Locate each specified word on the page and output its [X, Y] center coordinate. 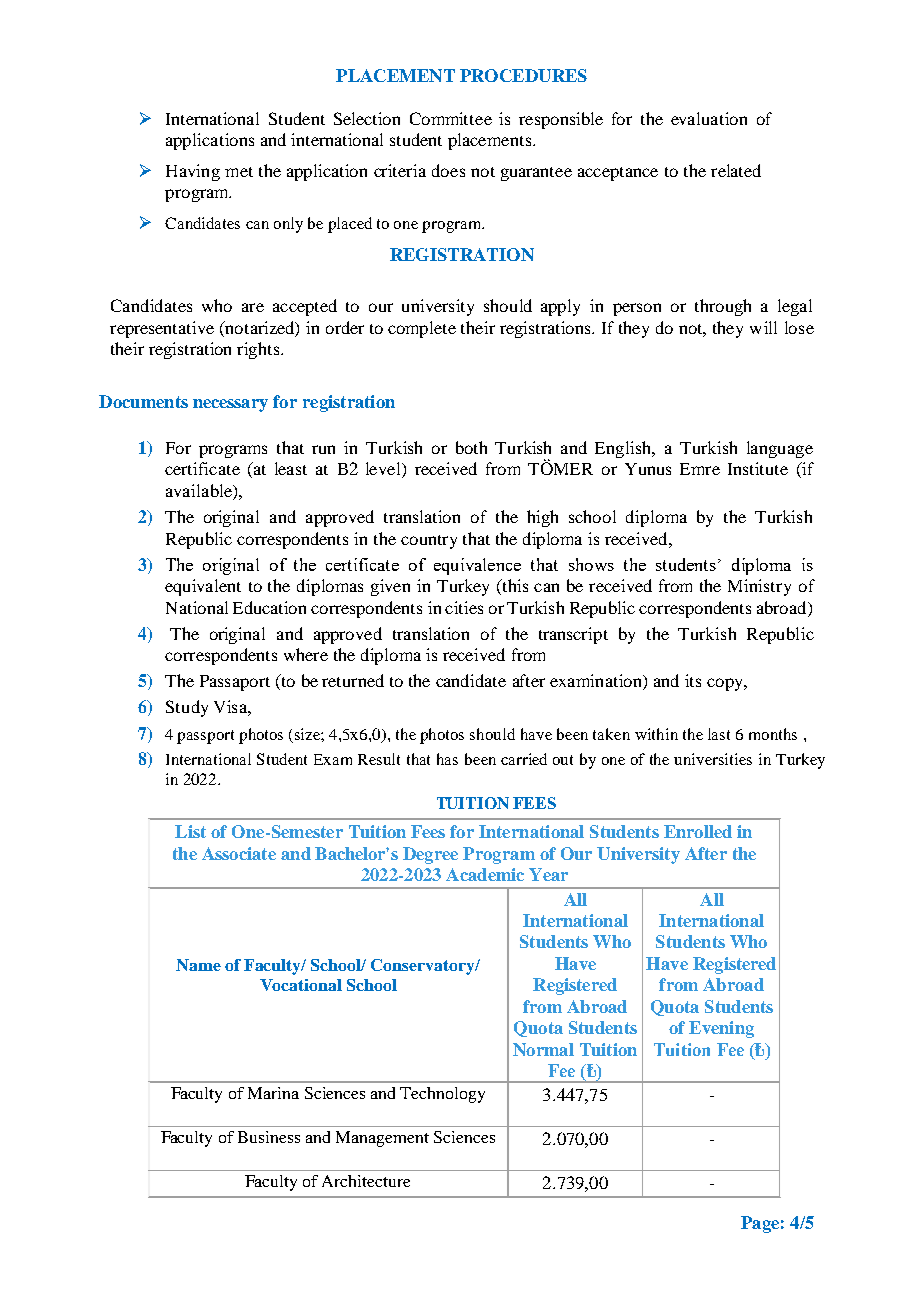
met [239, 172]
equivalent [203, 587]
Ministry [759, 587]
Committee [451, 118]
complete [422, 329]
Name [198, 965]
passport [205, 737]
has [447, 759]
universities [713, 759]
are [253, 307]
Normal [543, 1049]
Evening [721, 1029]
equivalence [477, 566]
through [723, 307]
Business [269, 1137]
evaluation [709, 118]
